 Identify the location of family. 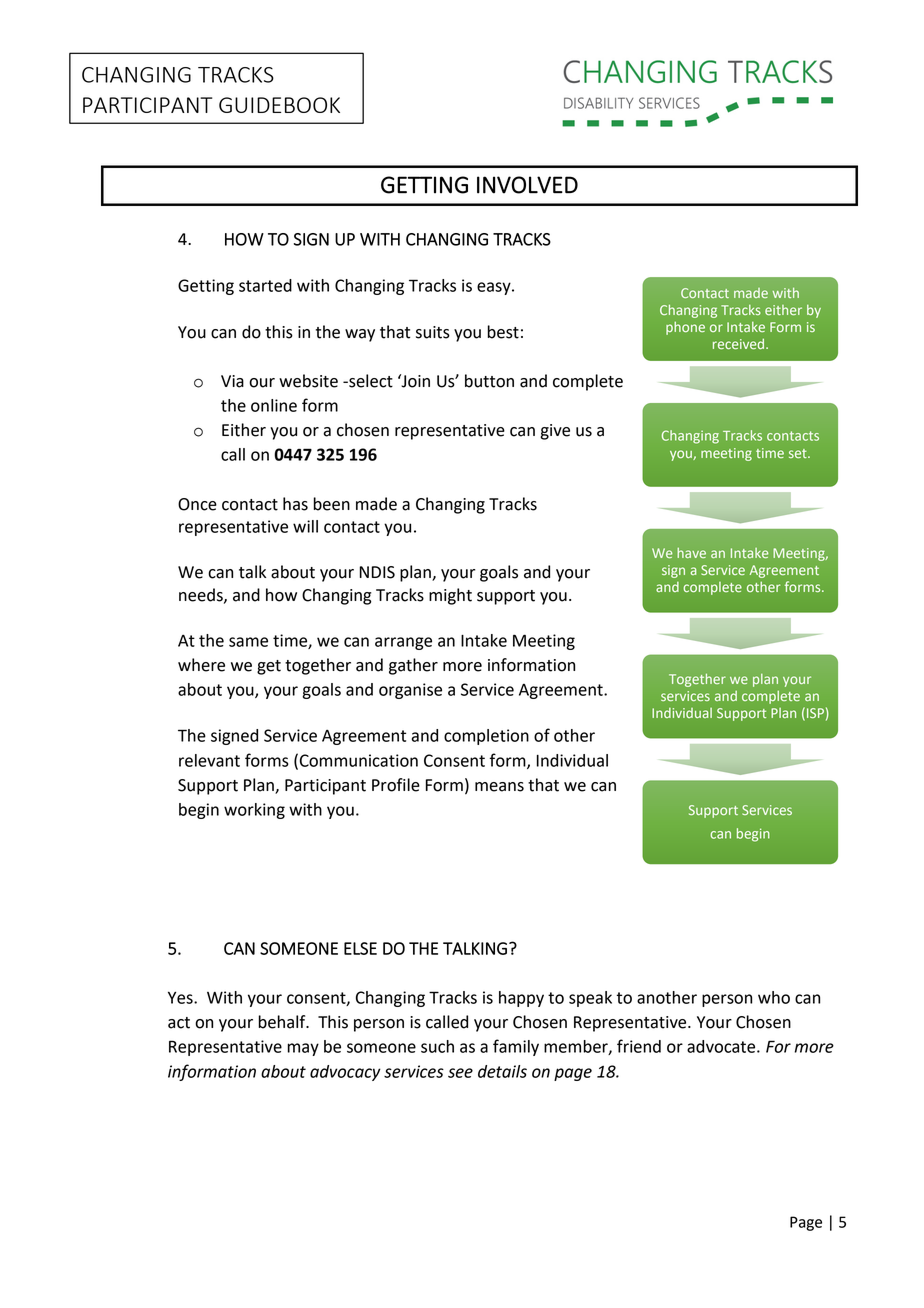
(516, 1047).
